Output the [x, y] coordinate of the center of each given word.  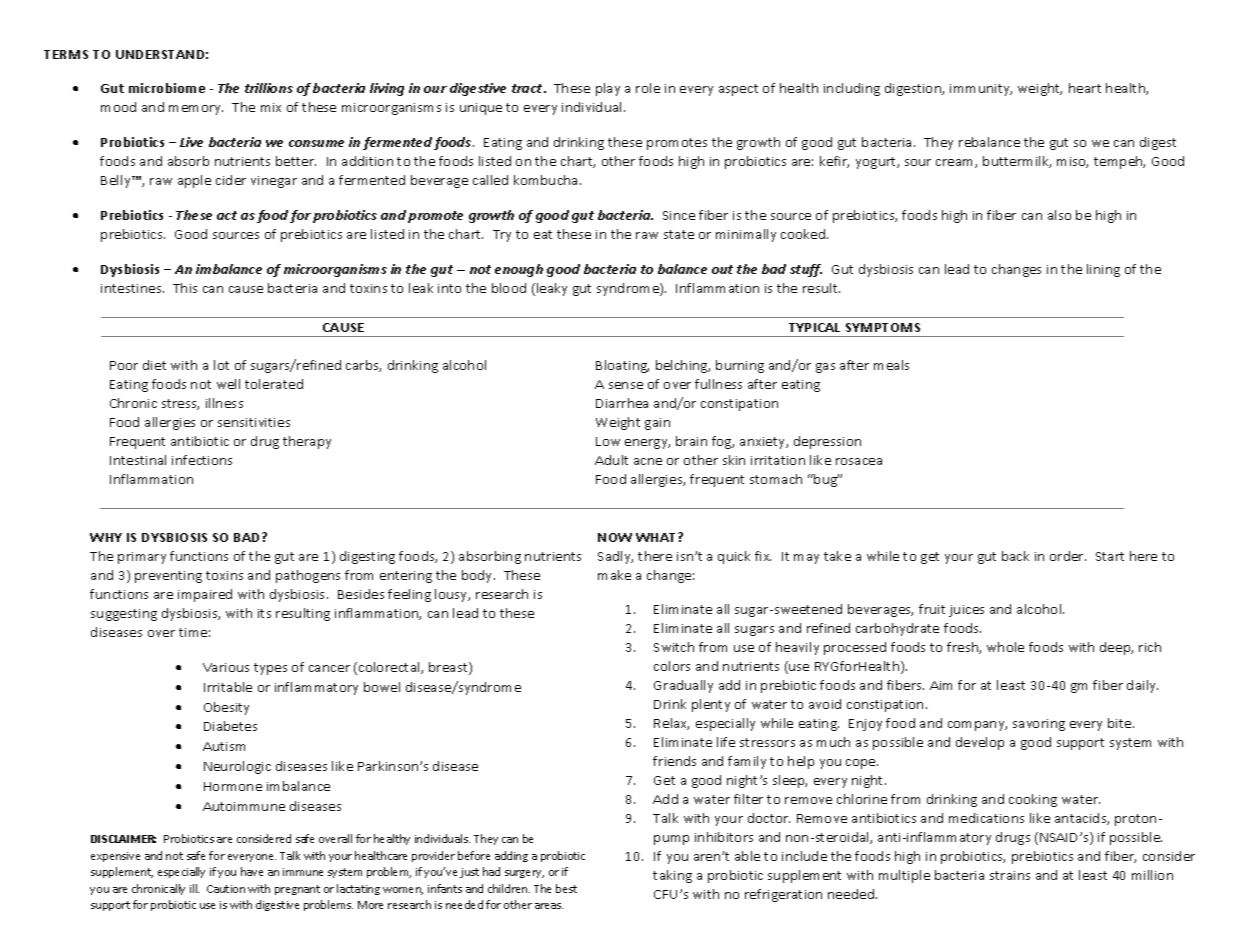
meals [891, 365]
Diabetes [230, 726]
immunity [981, 90]
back [1015, 556]
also [1059, 215]
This [185, 288]
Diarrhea [622, 403]
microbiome [167, 88]
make [614, 575]
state [679, 234]
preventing [168, 577]
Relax [671, 724]
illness [224, 403]
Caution [226, 889]
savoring [1039, 725]
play [608, 89]
